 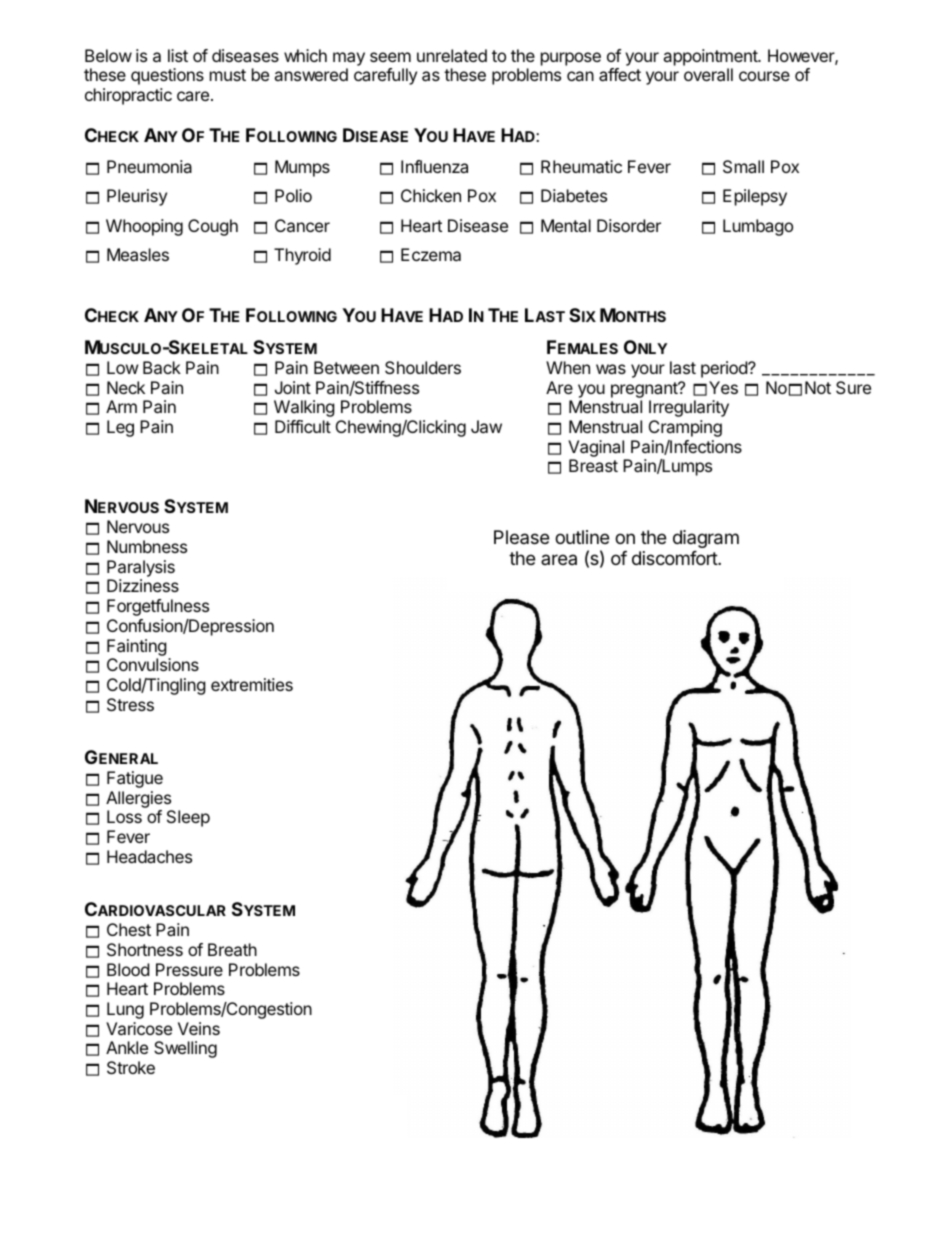 I want to click on discomfort, so click(x=675, y=558).
